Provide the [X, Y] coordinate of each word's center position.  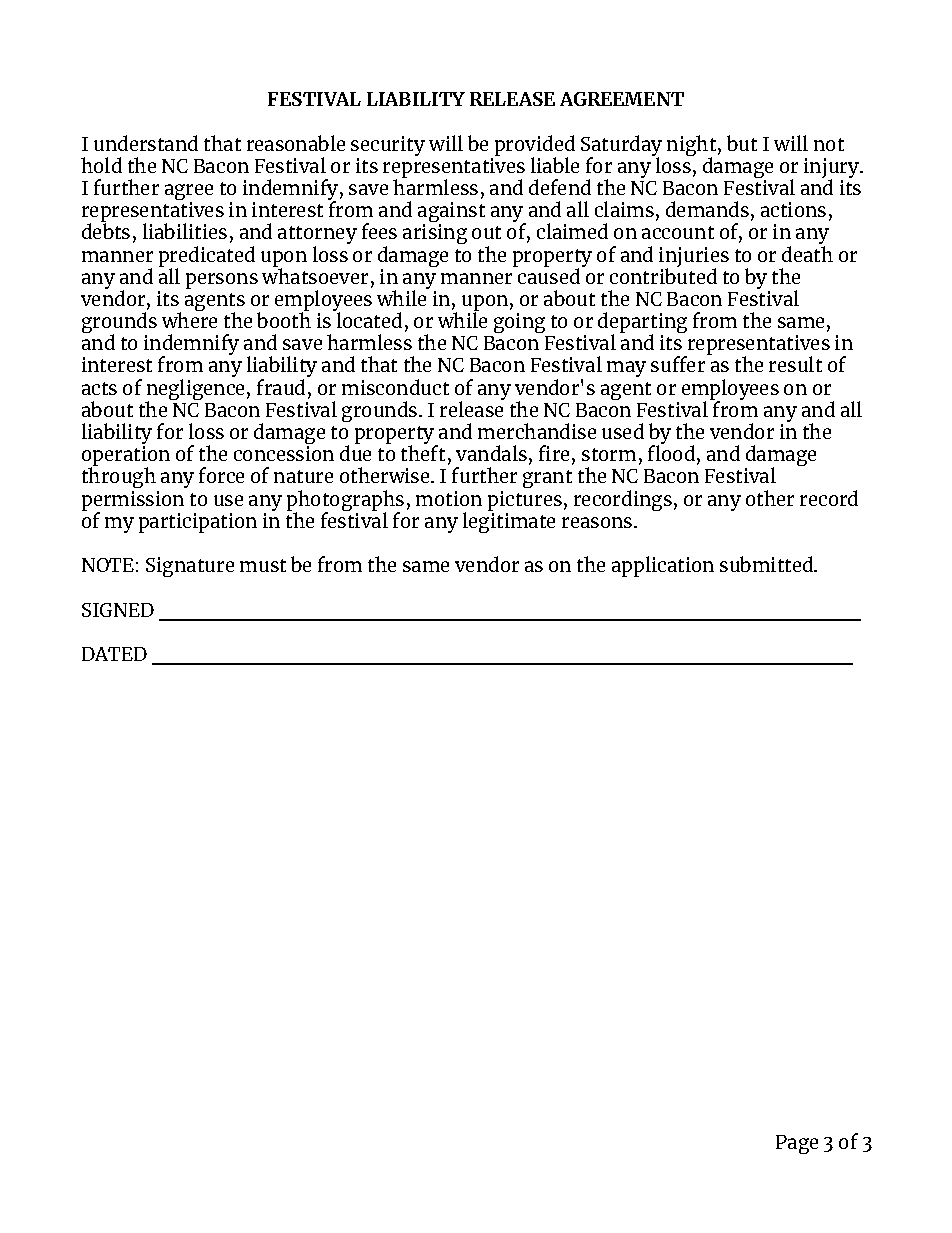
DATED [114, 654]
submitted [767, 564]
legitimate [509, 521]
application [663, 566]
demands [707, 209]
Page [797, 1144]
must [263, 565]
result [795, 364]
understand [146, 143]
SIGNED [118, 610]
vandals [491, 453]
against [451, 213]
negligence [195, 390]
